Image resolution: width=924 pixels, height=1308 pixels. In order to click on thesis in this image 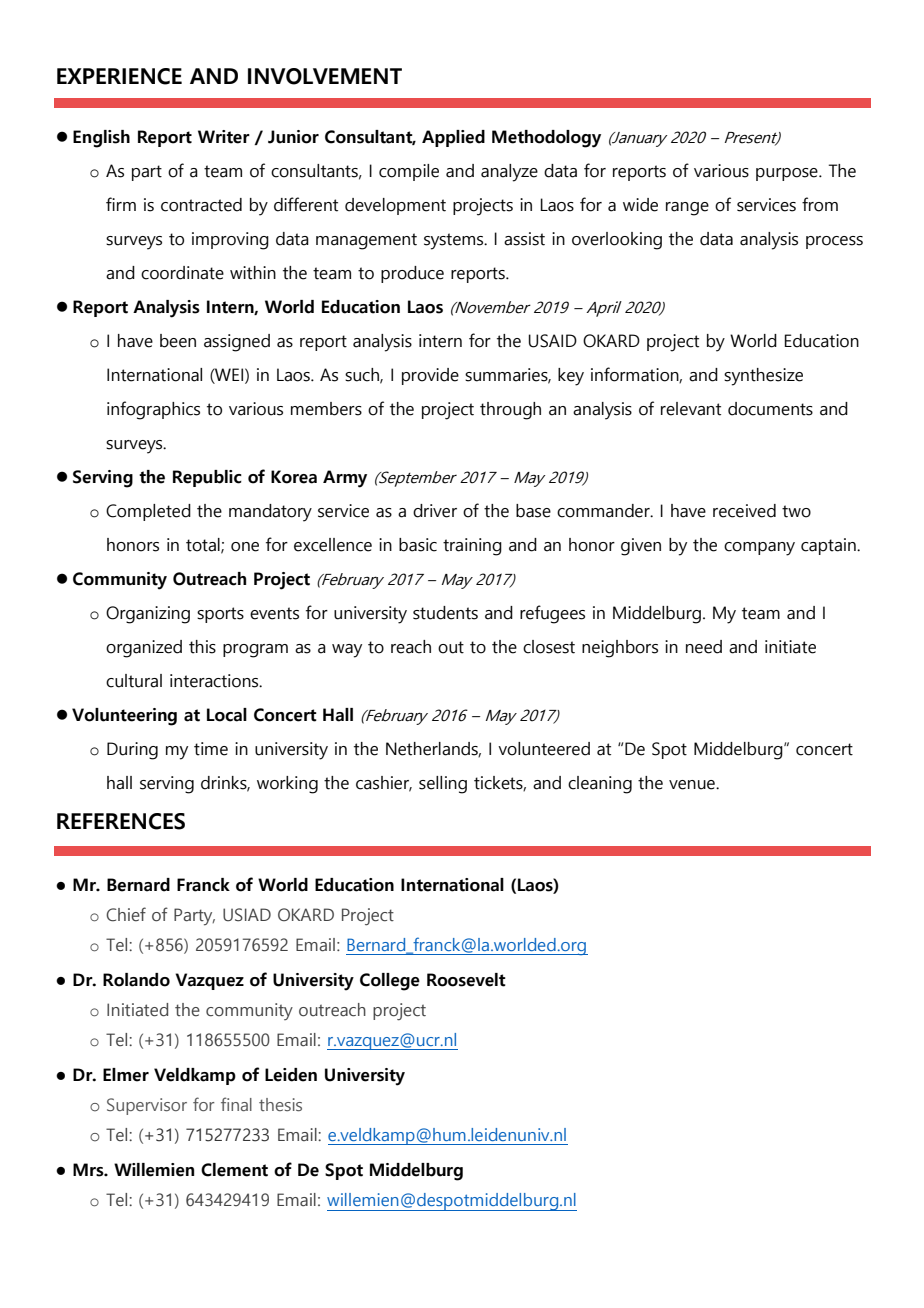, I will do `click(280, 1104)`.
